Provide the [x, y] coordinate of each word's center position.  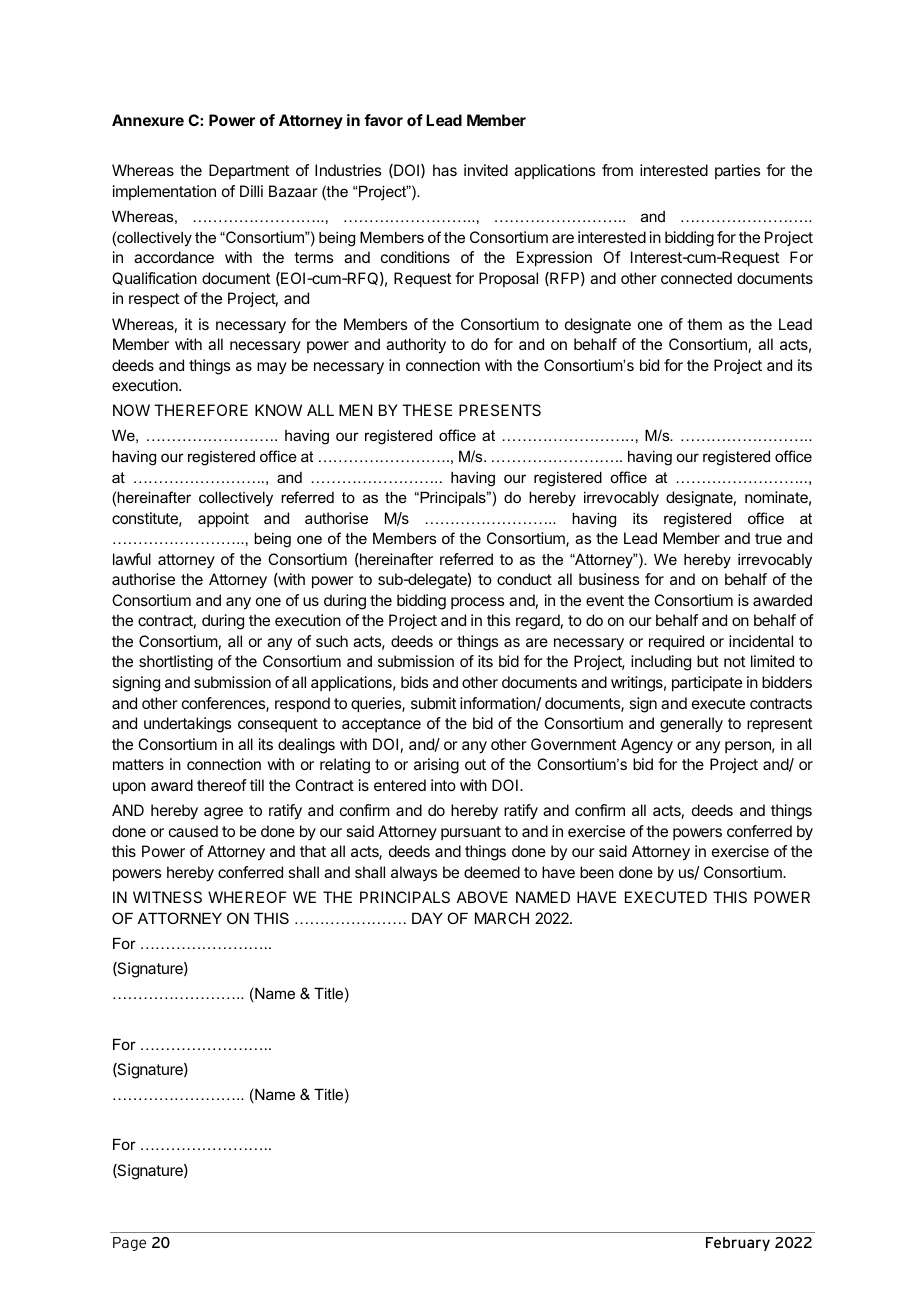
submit [433, 703]
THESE [427, 410]
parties [737, 171]
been [597, 872]
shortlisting [176, 663]
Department [249, 171]
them [704, 324]
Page [129, 1244]
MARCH [502, 918]
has [445, 170]
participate [707, 684]
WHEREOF [247, 897]
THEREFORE [201, 410]
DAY [427, 918]
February [738, 1244]
